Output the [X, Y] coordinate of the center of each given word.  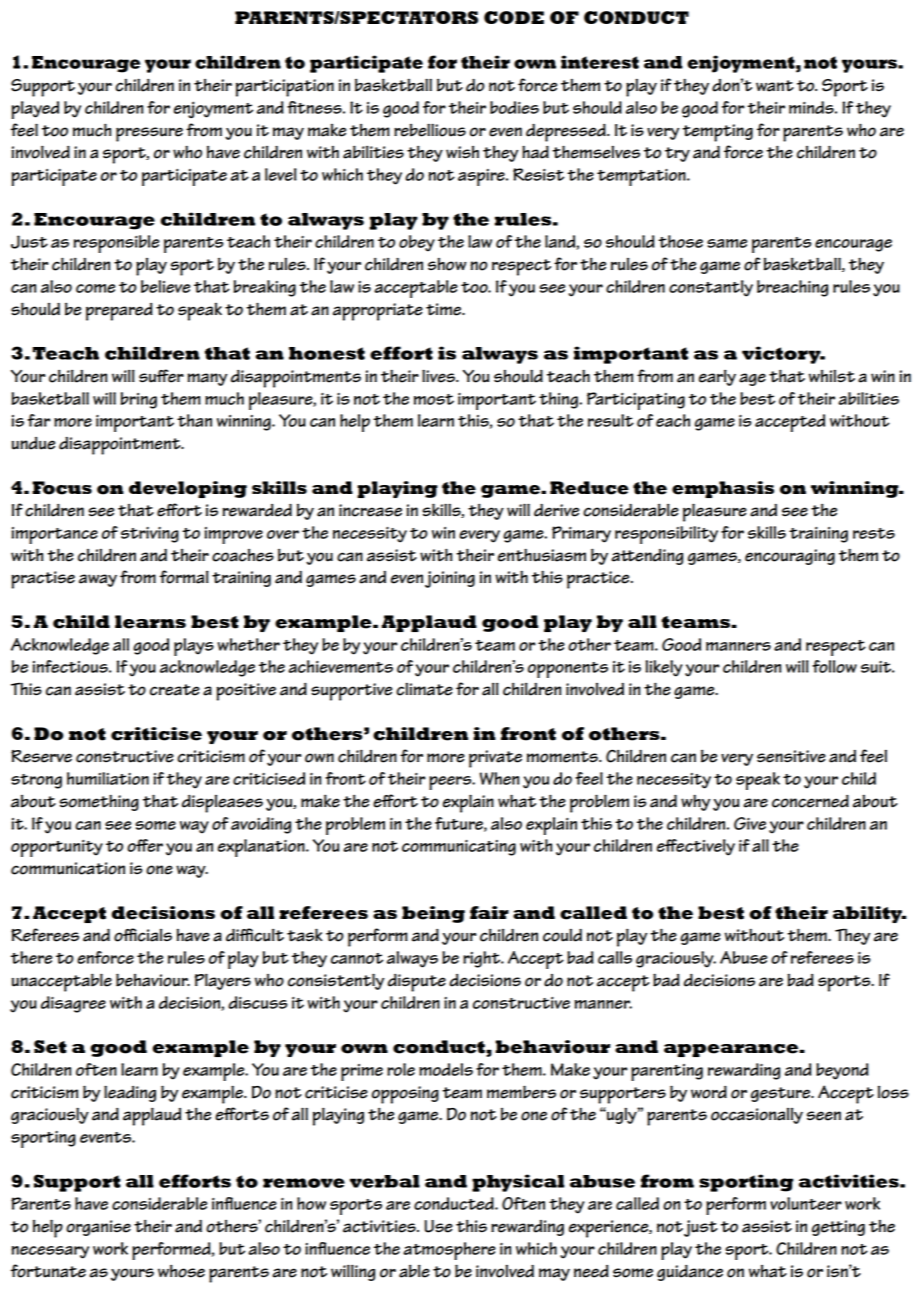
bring [139, 400]
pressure [149, 134]
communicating [459, 848]
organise [98, 1228]
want [775, 86]
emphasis [723, 489]
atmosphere [449, 1251]
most [434, 399]
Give [750, 823]
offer [145, 845]
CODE [514, 17]
